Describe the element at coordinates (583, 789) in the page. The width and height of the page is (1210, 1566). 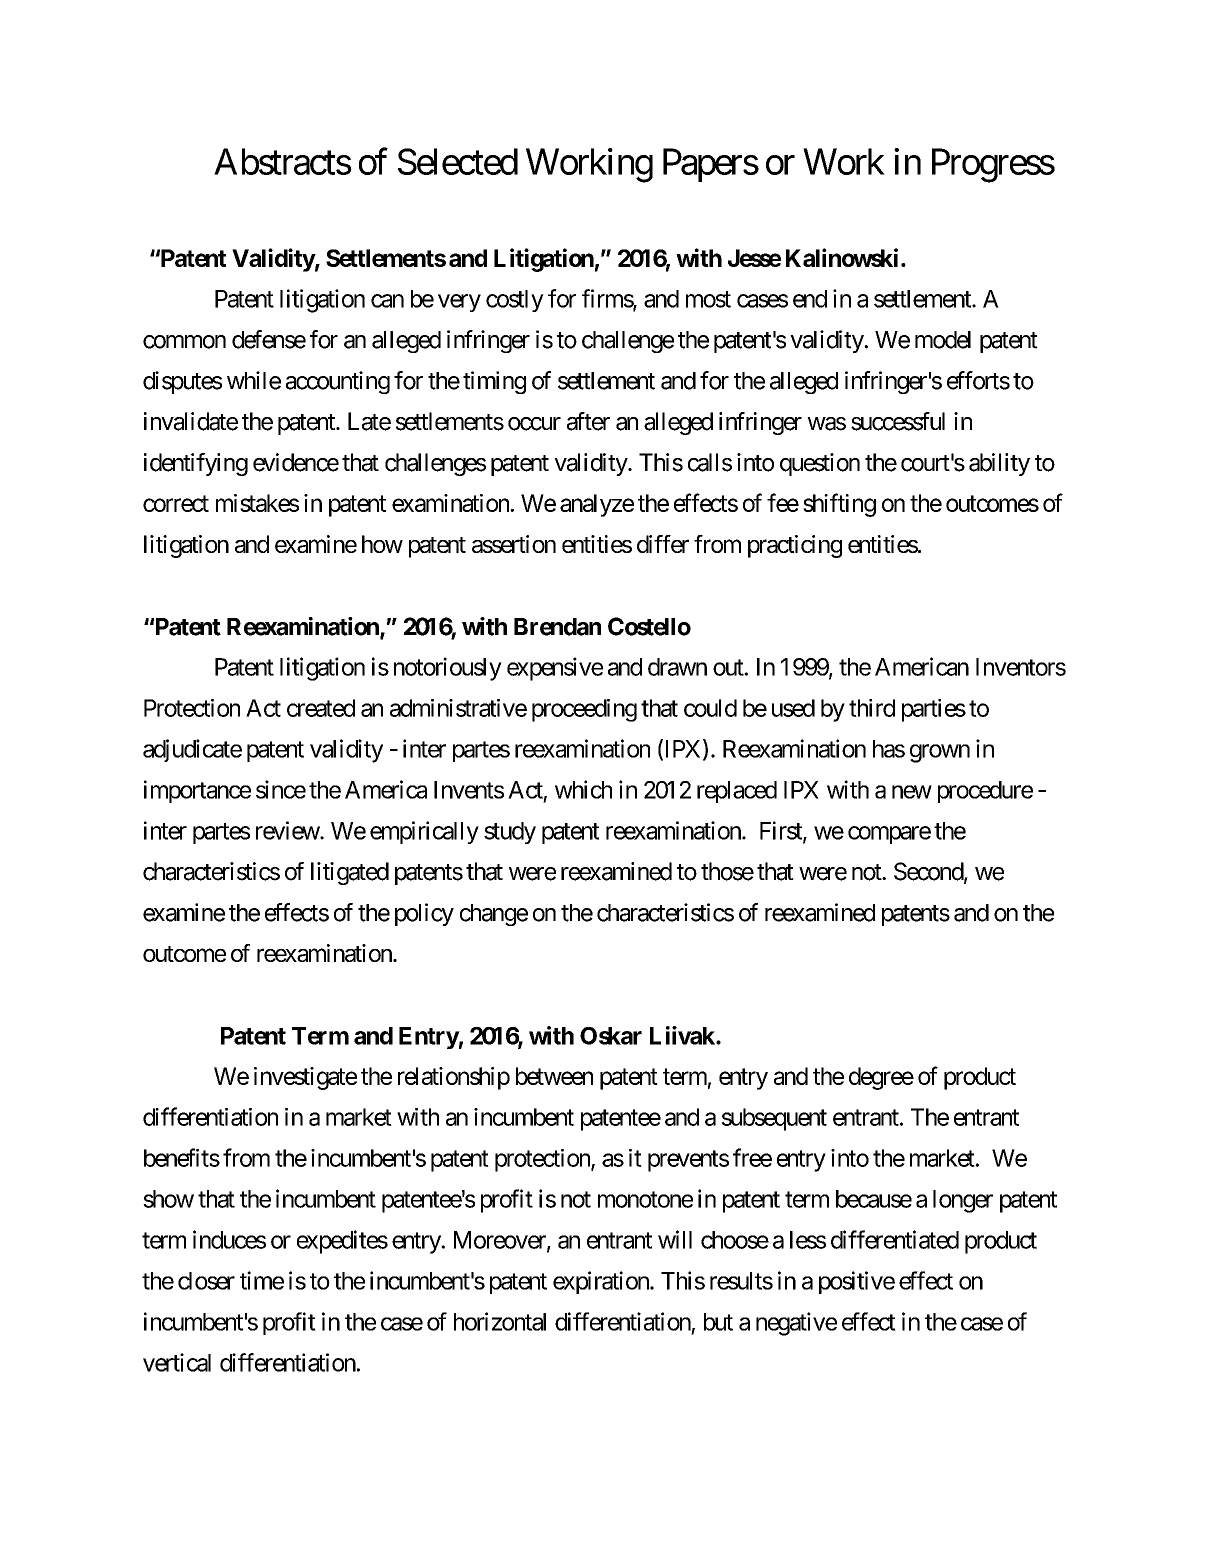
I see `which` at that location.
